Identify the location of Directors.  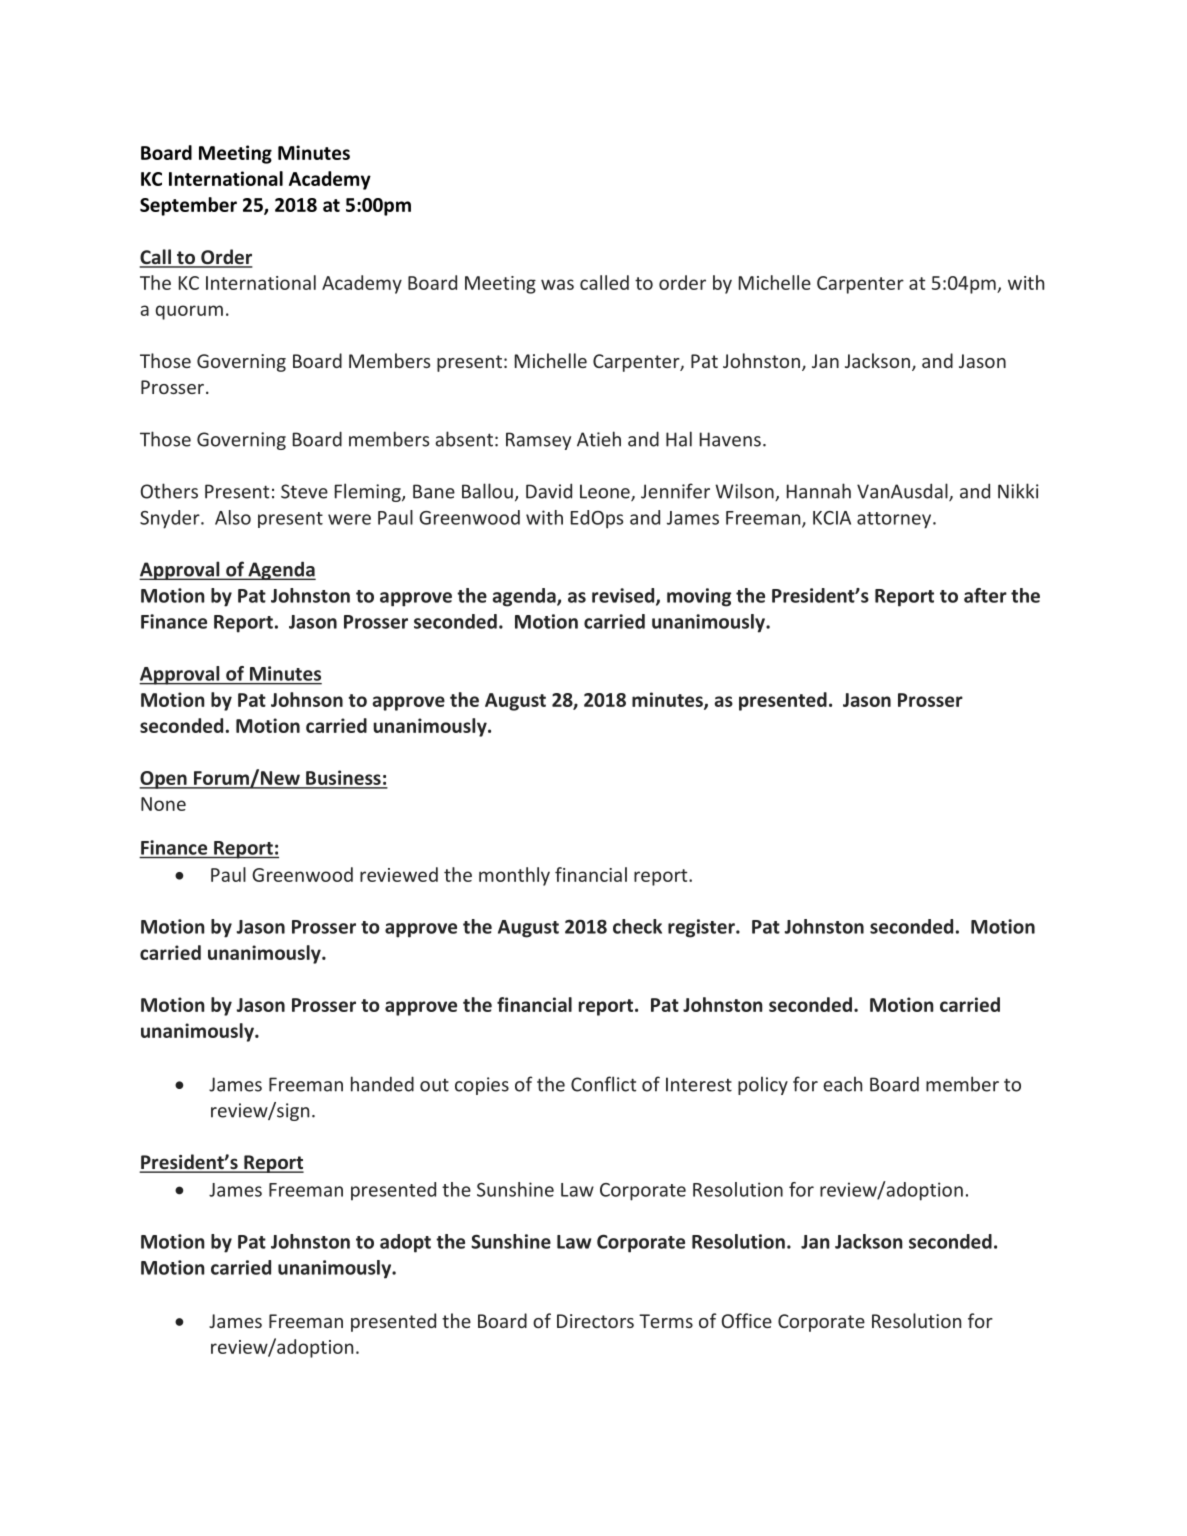
(595, 1321).
